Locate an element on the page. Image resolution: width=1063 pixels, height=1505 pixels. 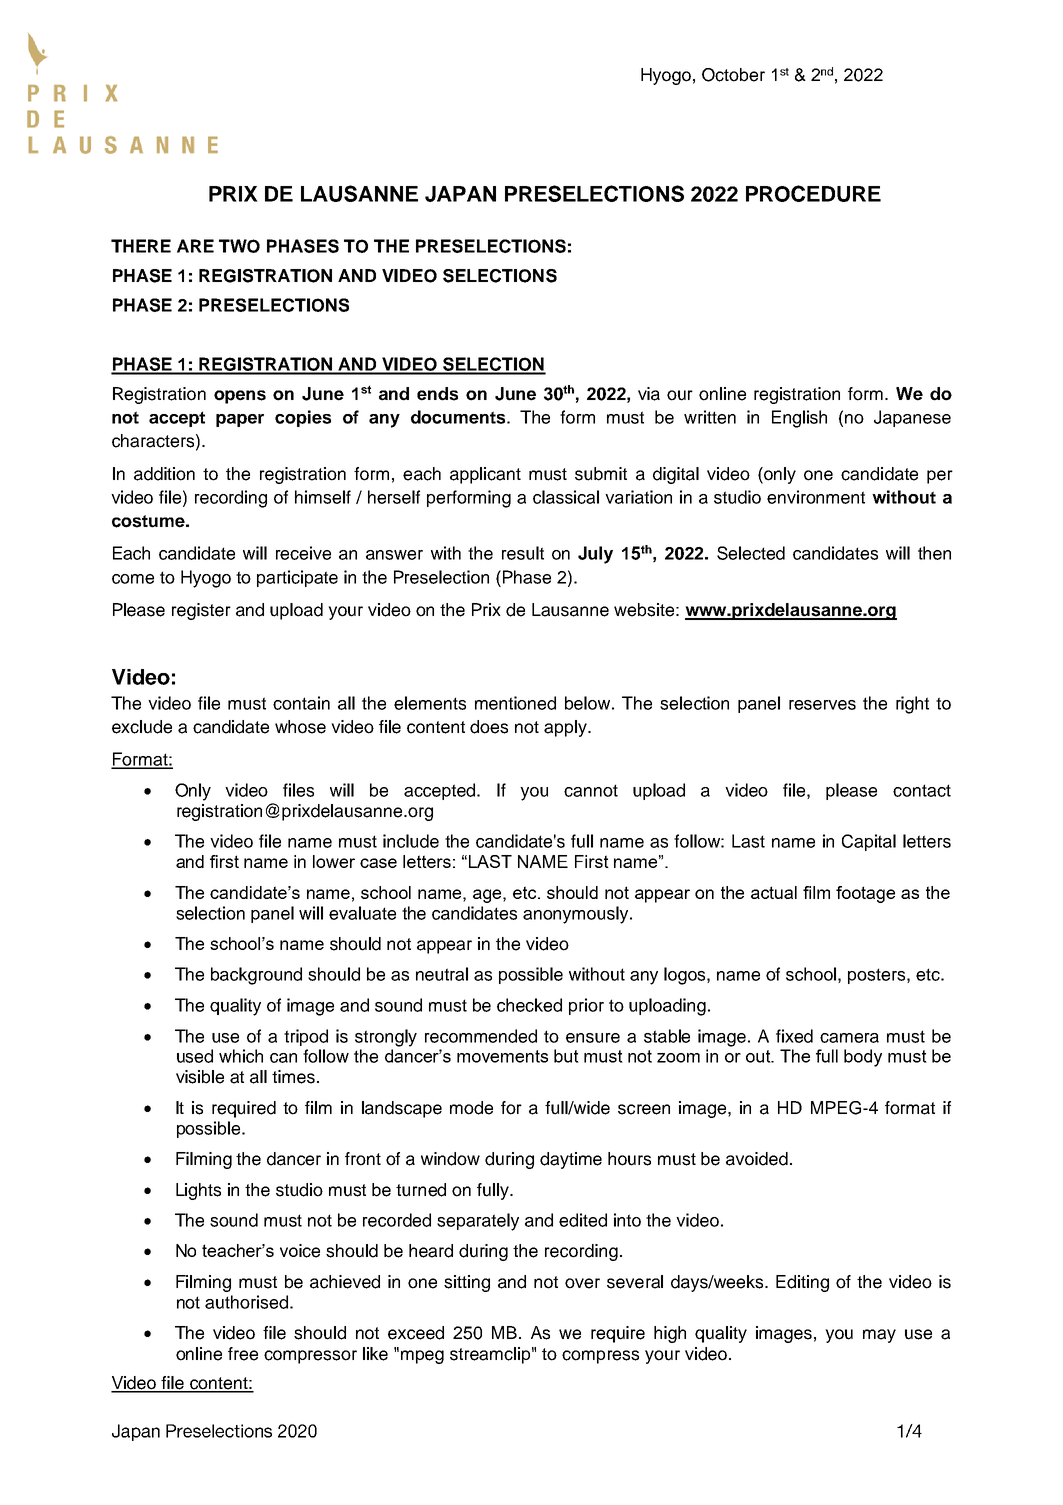
checked is located at coordinates (529, 1005).
